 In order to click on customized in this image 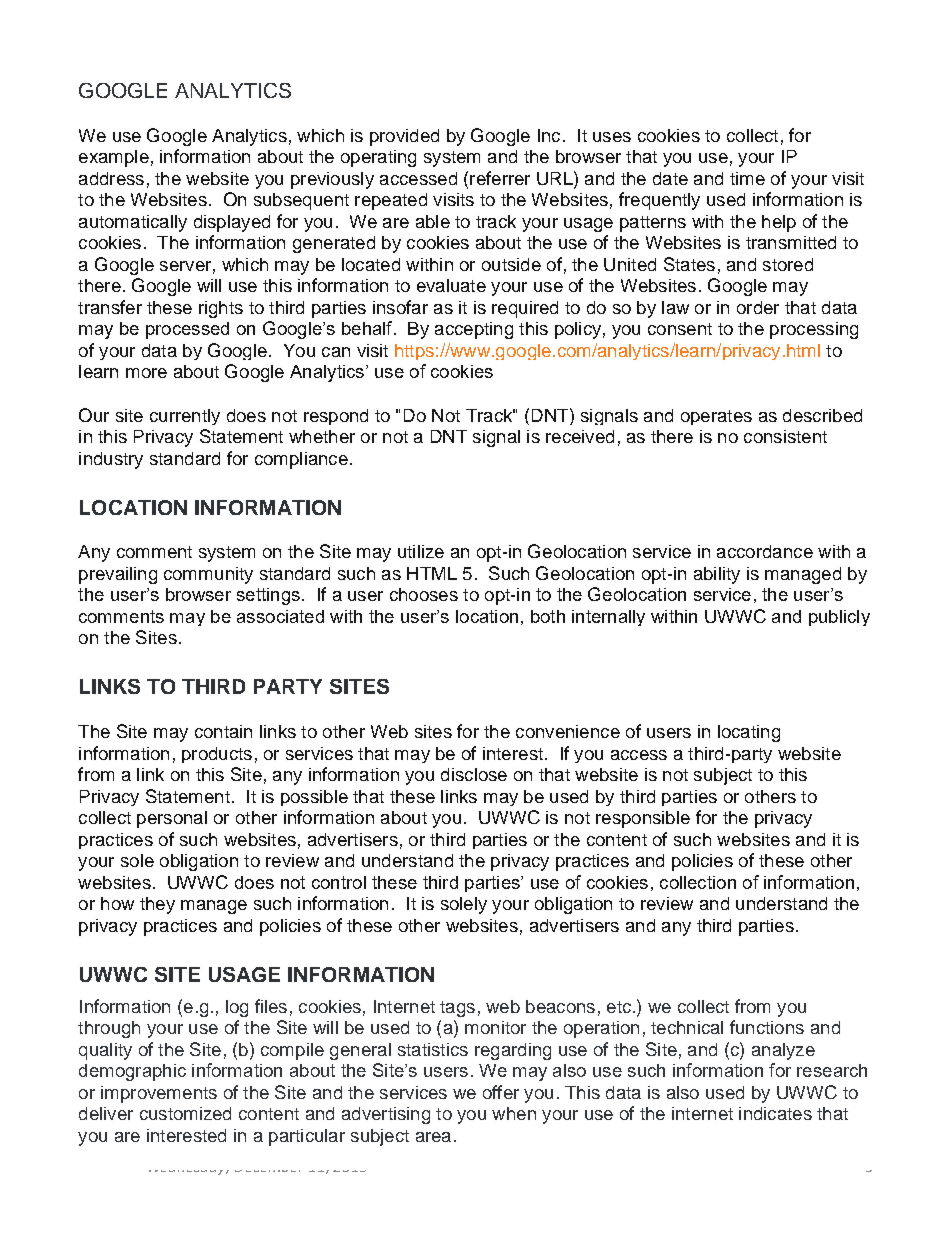, I will do `click(185, 1113)`.
